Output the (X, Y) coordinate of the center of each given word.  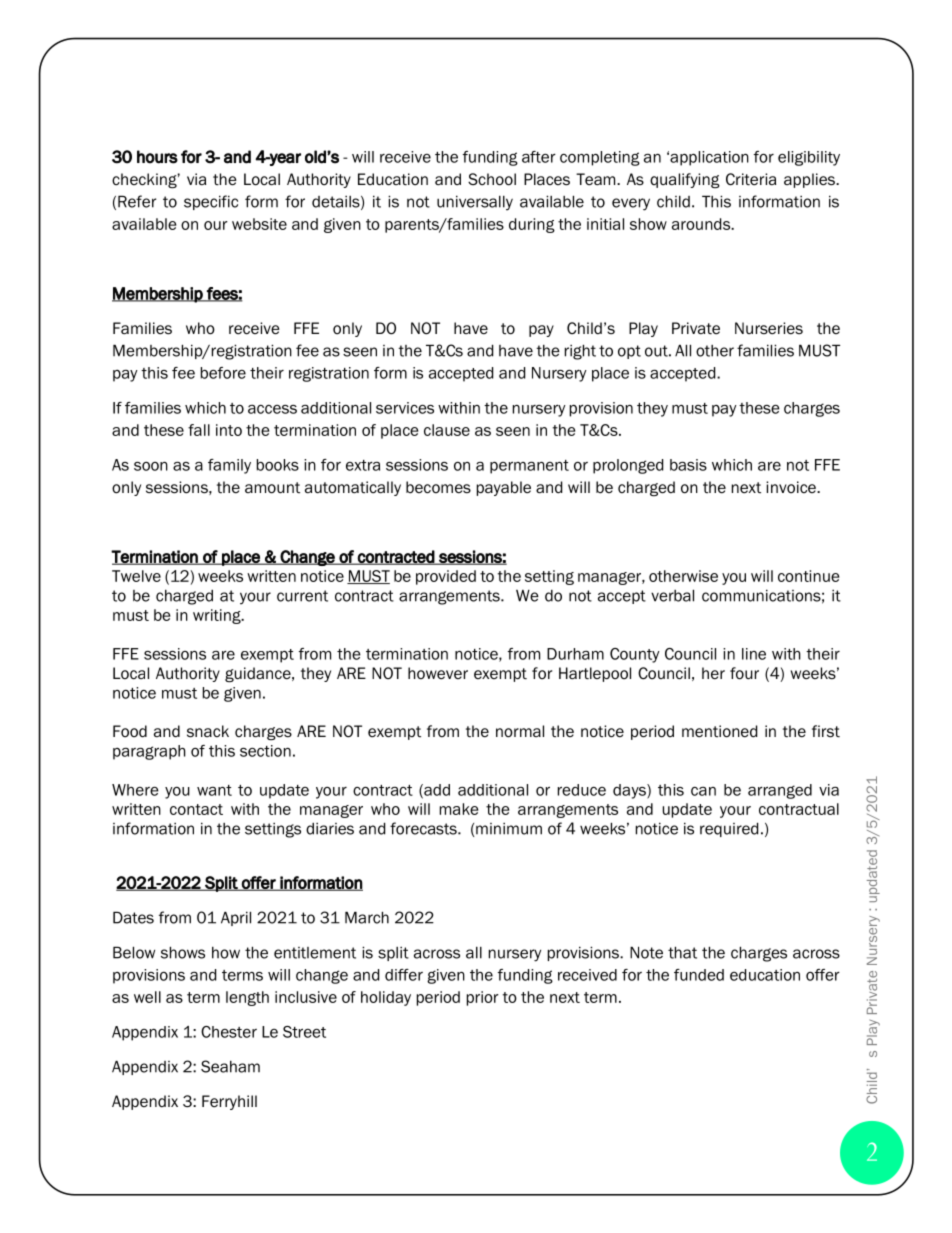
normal (520, 731)
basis (688, 465)
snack (208, 731)
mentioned (719, 731)
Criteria (751, 179)
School (492, 179)
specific (211, 202)
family (229, 466)
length (247, 998)
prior (483, 998)
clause (447, 430)
